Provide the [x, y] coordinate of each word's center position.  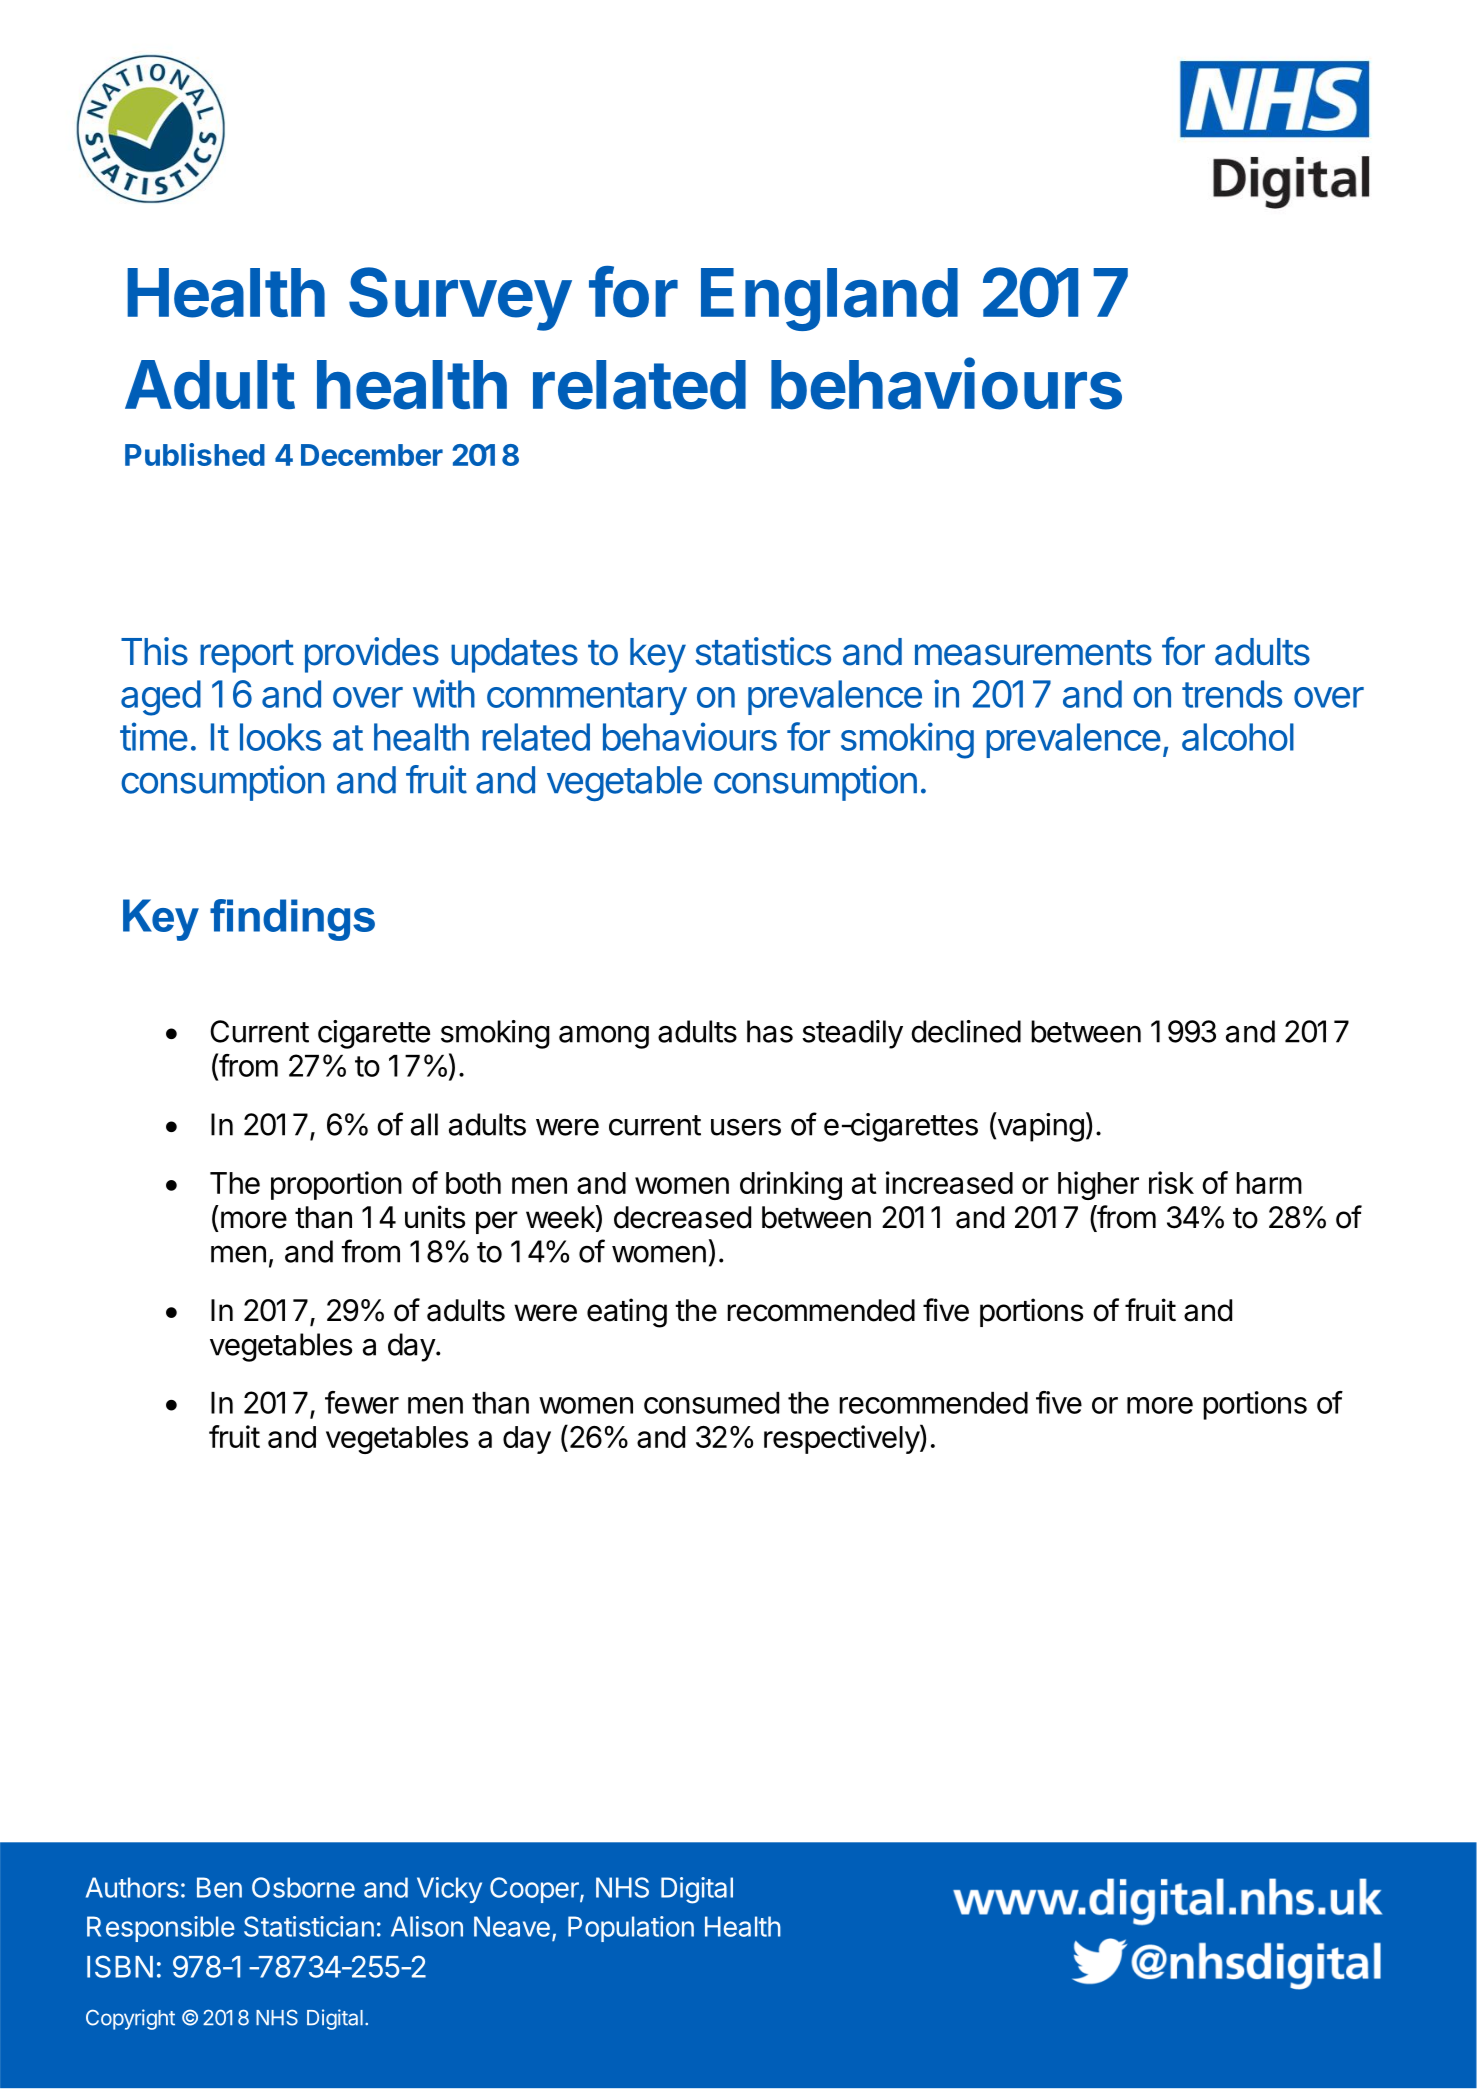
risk [1171, 1182]
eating [627, 1313]
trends [1232, 694]
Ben [219, 1887]
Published [195, 454]
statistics [763, 651]
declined [966, 1031]
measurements [1033, 653]
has [770, 1031]
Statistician [309, 1926]
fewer [362, 1402]
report [247, 656]
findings [292, 920]
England [829, 299]
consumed [711, 1403]
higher [1098, 1185]
